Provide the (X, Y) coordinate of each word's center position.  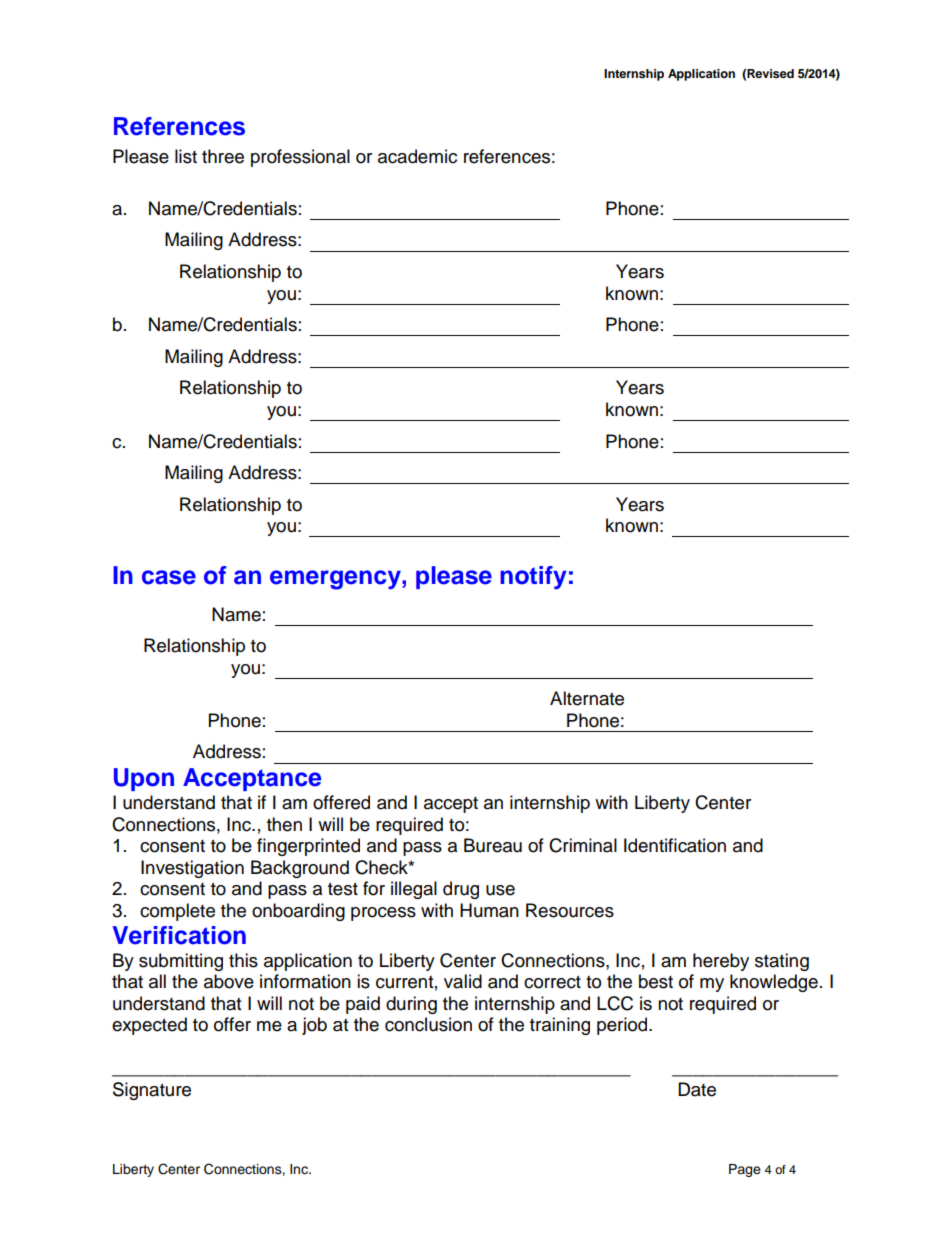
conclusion (428, 1024)
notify (534, 578)
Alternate (587, 698)
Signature (152, 1091)
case (169, 577)
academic (417, 156)
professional (300, 158)
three (223, 156)
